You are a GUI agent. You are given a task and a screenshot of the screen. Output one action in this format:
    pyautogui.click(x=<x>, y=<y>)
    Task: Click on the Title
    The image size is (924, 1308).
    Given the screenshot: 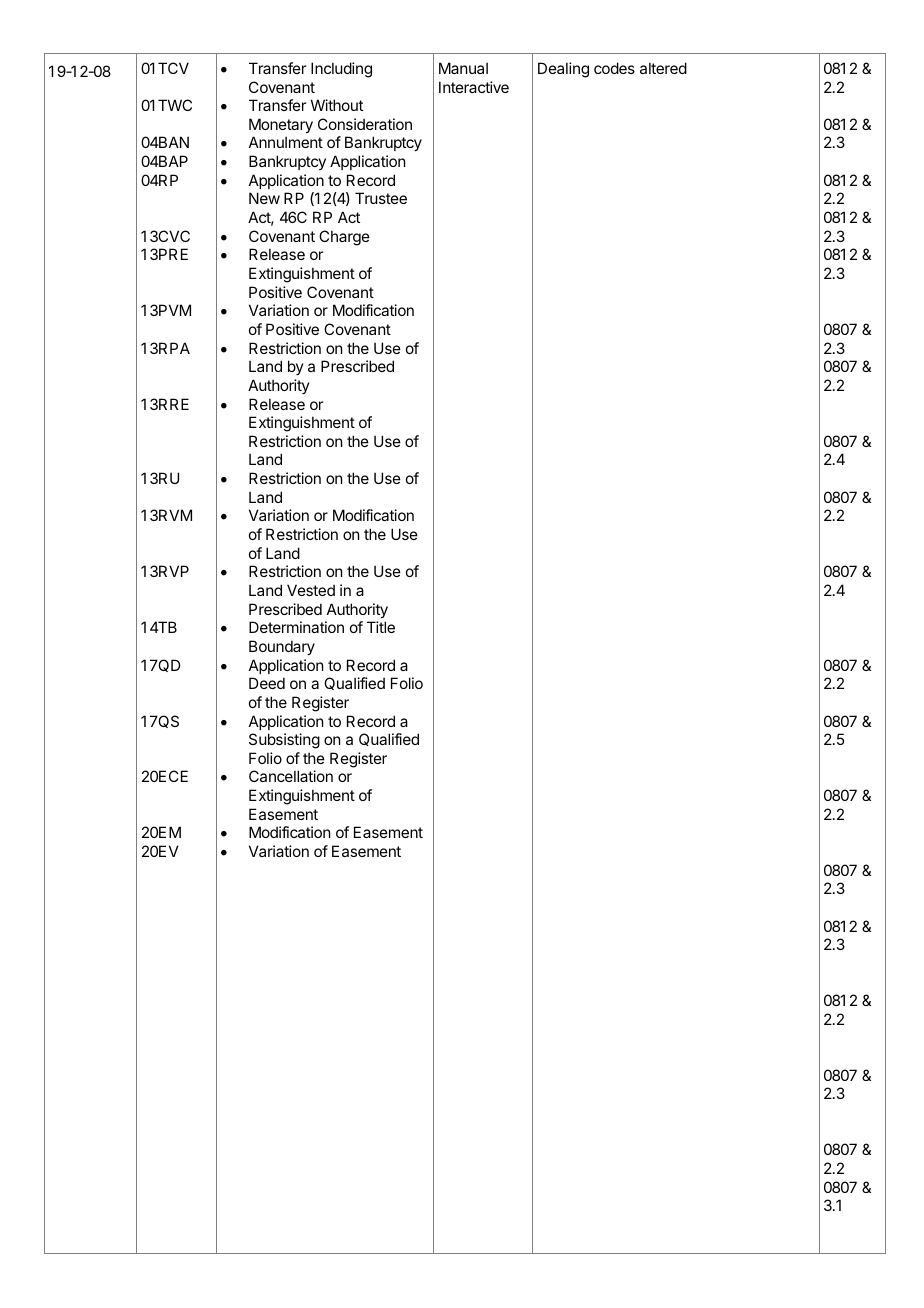 What is the action you would take?
    pyautogui.click(x=381, y=627)
